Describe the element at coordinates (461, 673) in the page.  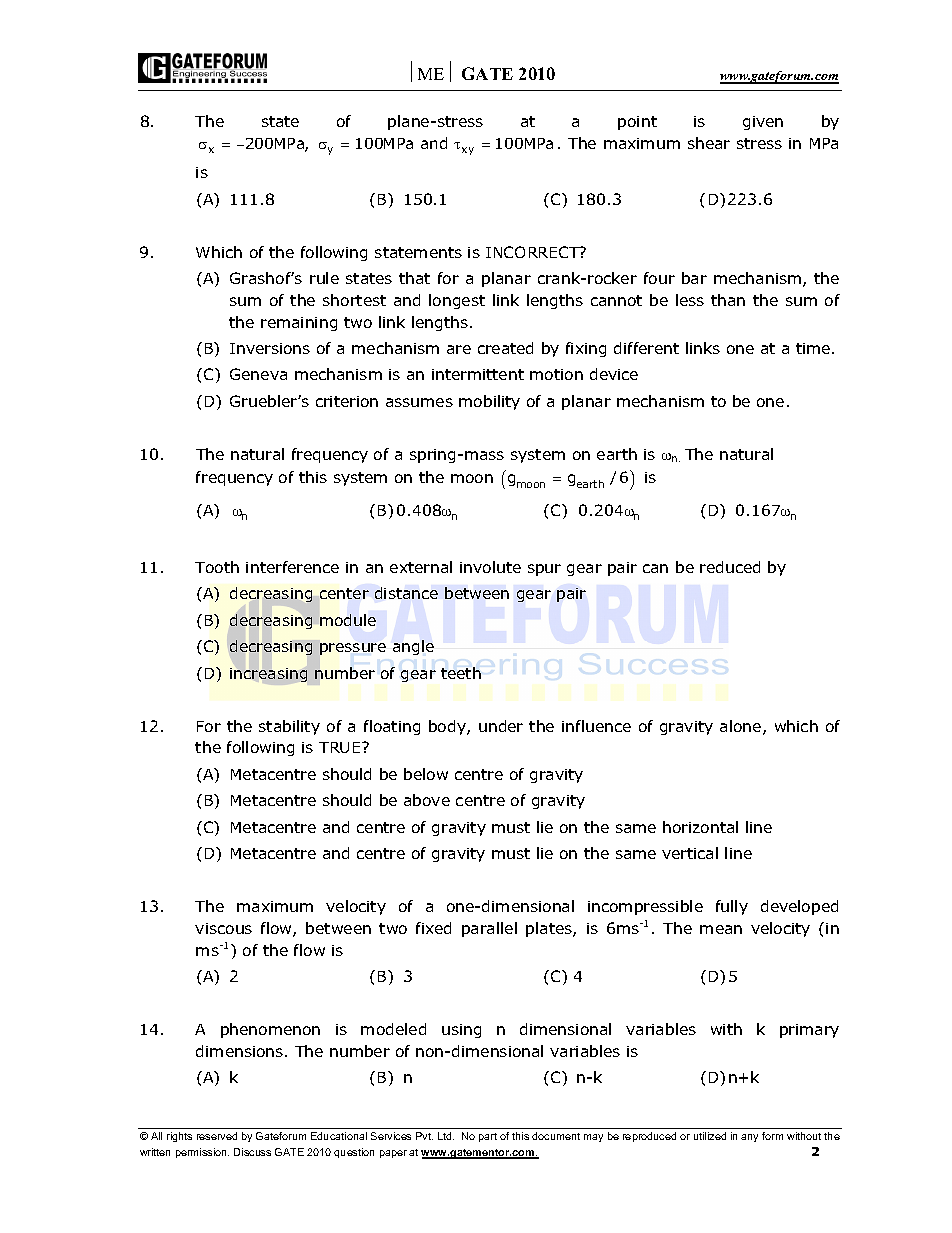
I see `teeth` at that location.
